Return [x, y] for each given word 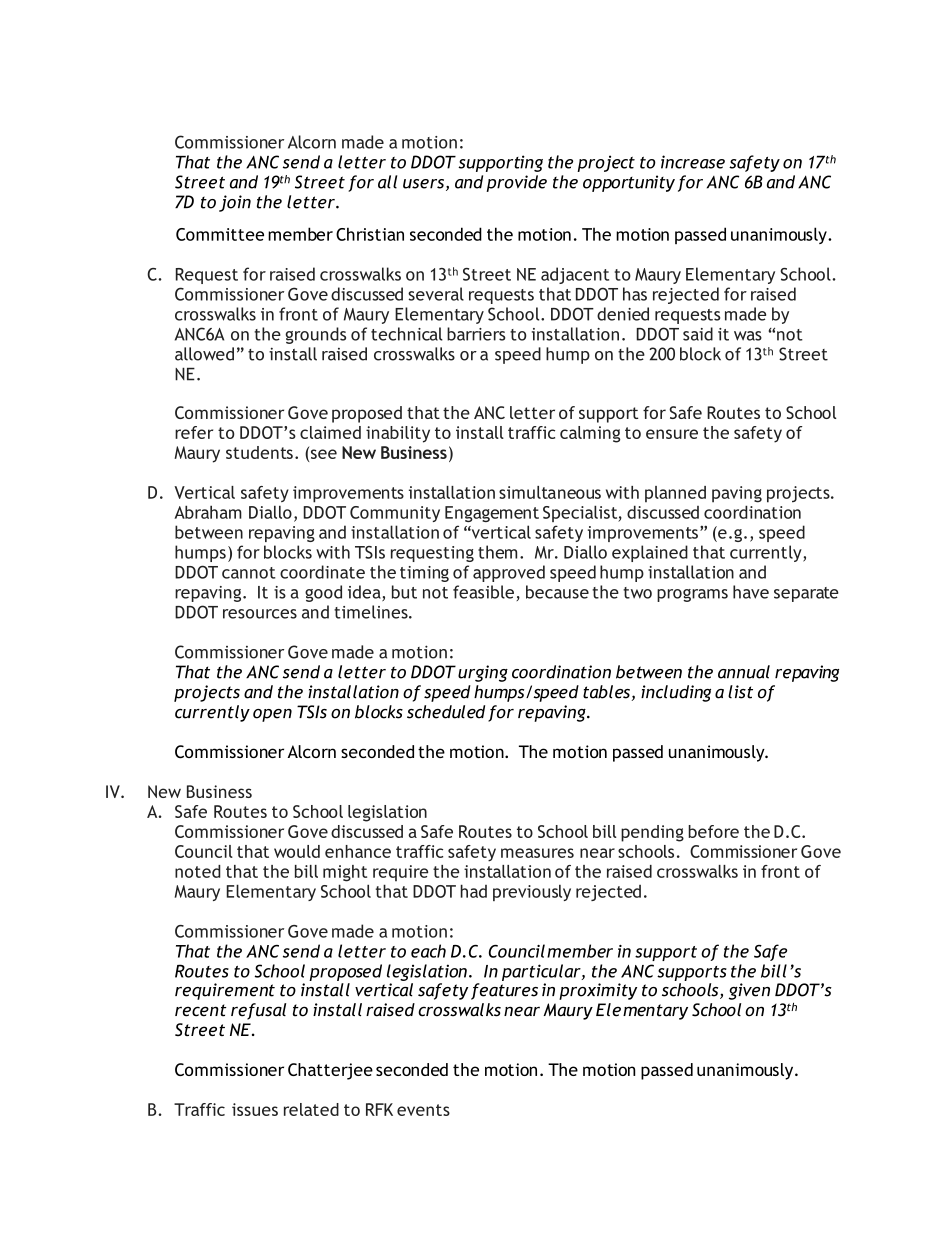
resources [260, 614]
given [749, 991]
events [423, 1110]
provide [516, 183]
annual [744, 672]
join [235, 203]
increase [693, 162]
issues [255, 1109]
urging [483, 673]
